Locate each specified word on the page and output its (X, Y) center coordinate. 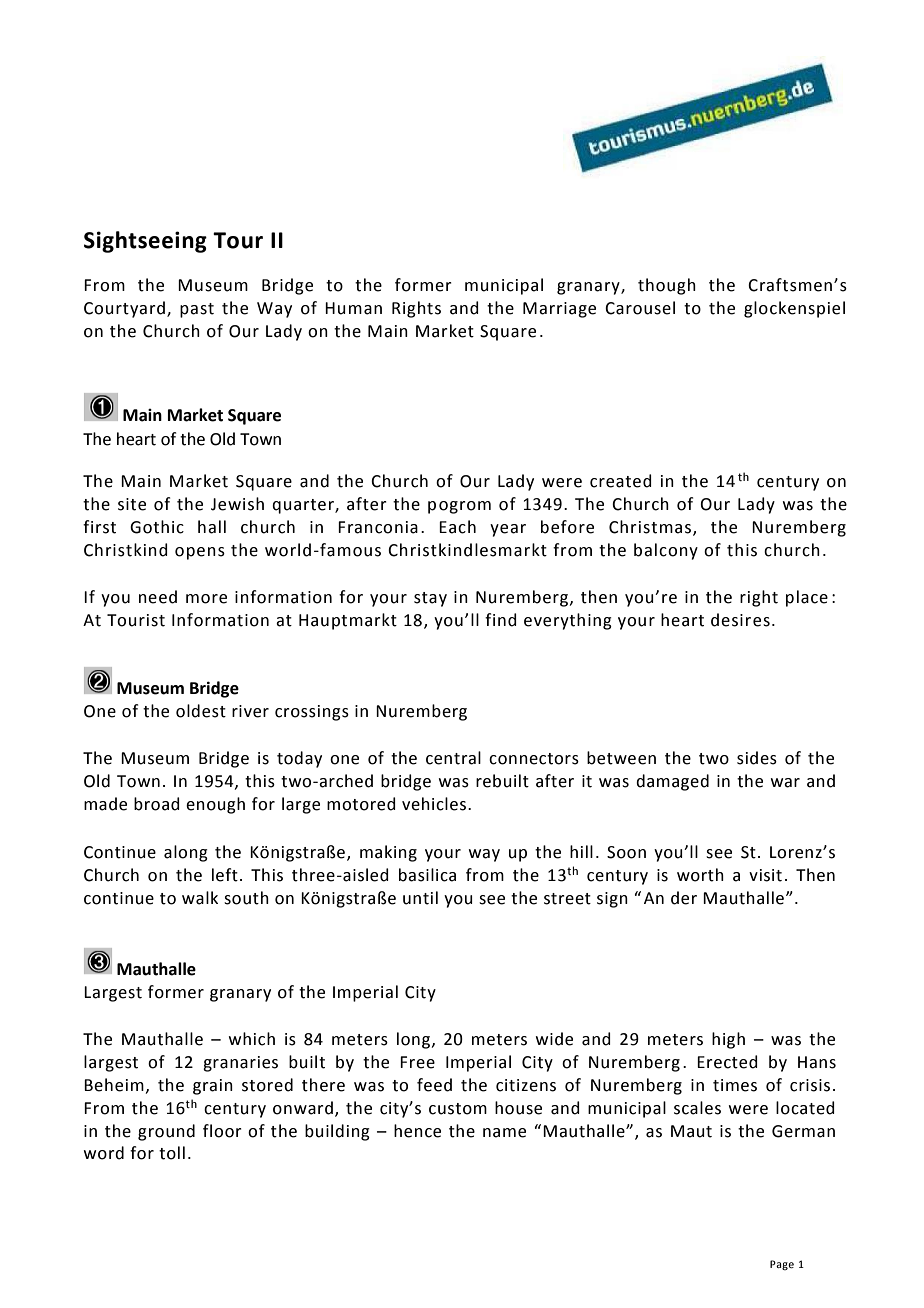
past (197, 310)
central (453, 758)
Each (457, 527)
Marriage (559, 310)
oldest (201, 711)
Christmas (651, 528)
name (504, 1133)
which (252, 1039)
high (728, 1040)
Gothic (157, 527)
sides (757, 758)
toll (172, 1153)
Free (417, 1062)
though (667, 286)
